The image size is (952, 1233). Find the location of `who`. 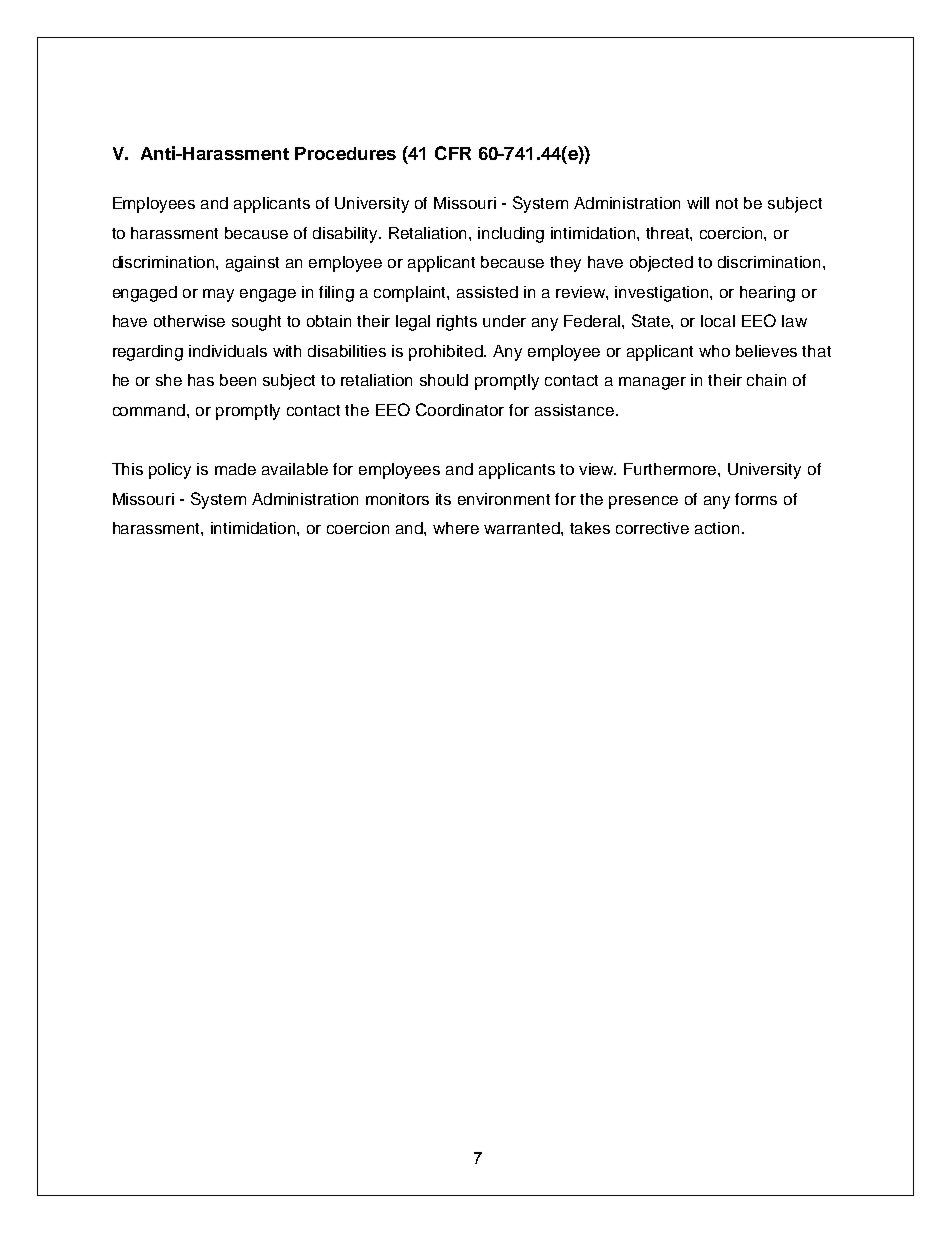

who is located at coordinates (714, 351).
